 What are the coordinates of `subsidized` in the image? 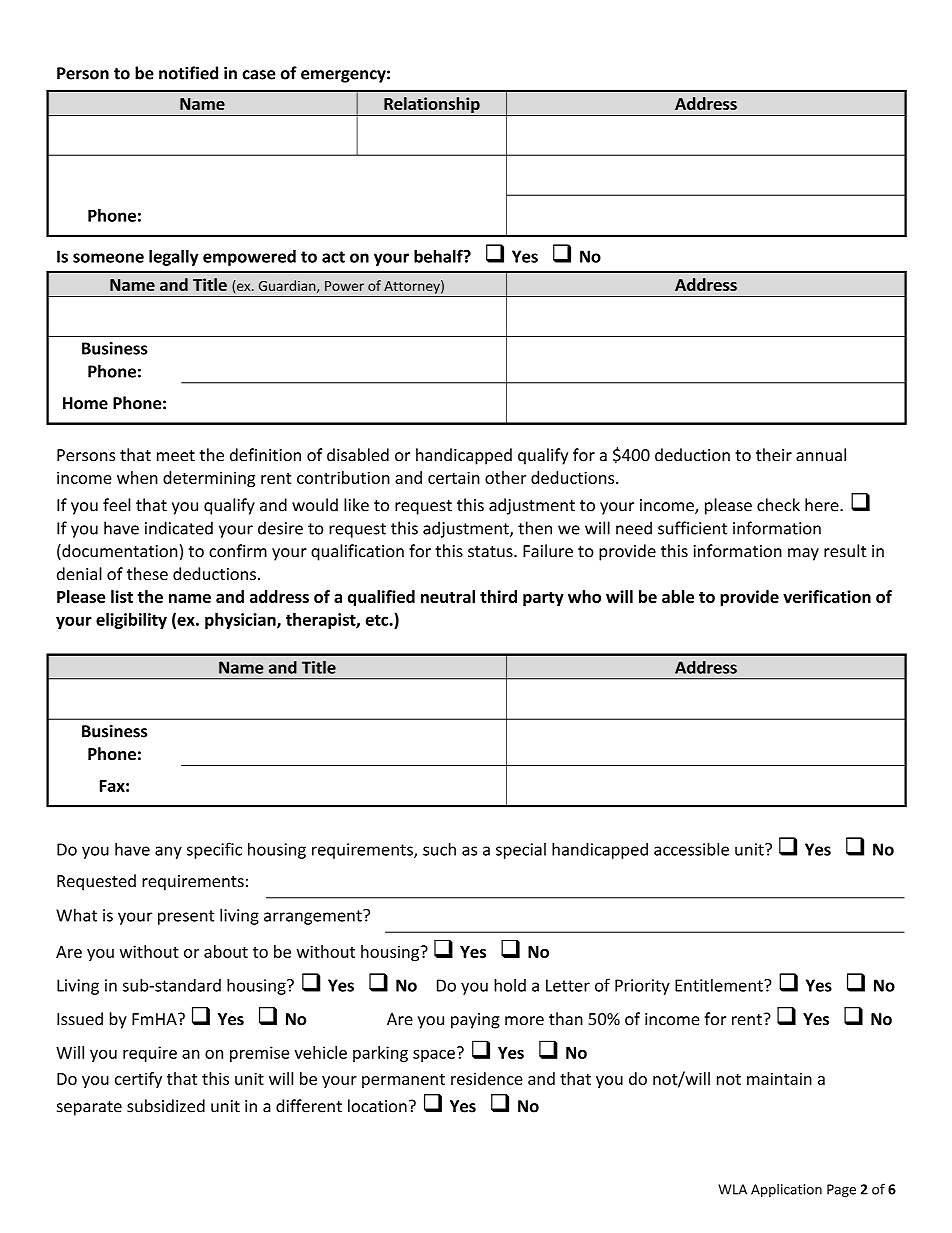 It's located at (166, 1106).
